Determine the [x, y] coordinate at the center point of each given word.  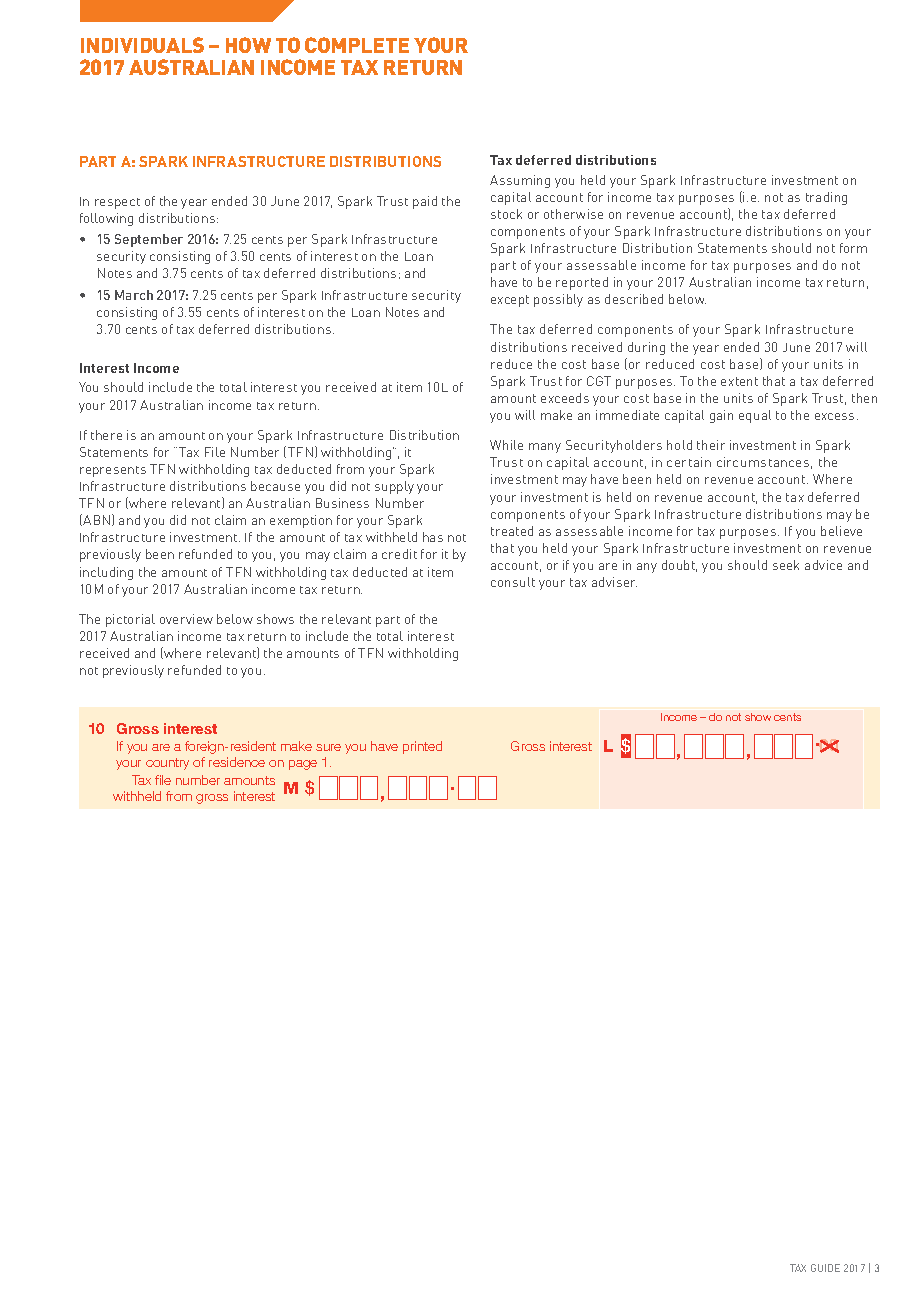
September [149, 240]
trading [826, 198]
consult [513, 582]
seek [786, 565]
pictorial [130, 620]
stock [506, 214]
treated [512, 531]
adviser [614, 582]
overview [186, 619]
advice [823, 565]
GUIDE [825, 1268]
